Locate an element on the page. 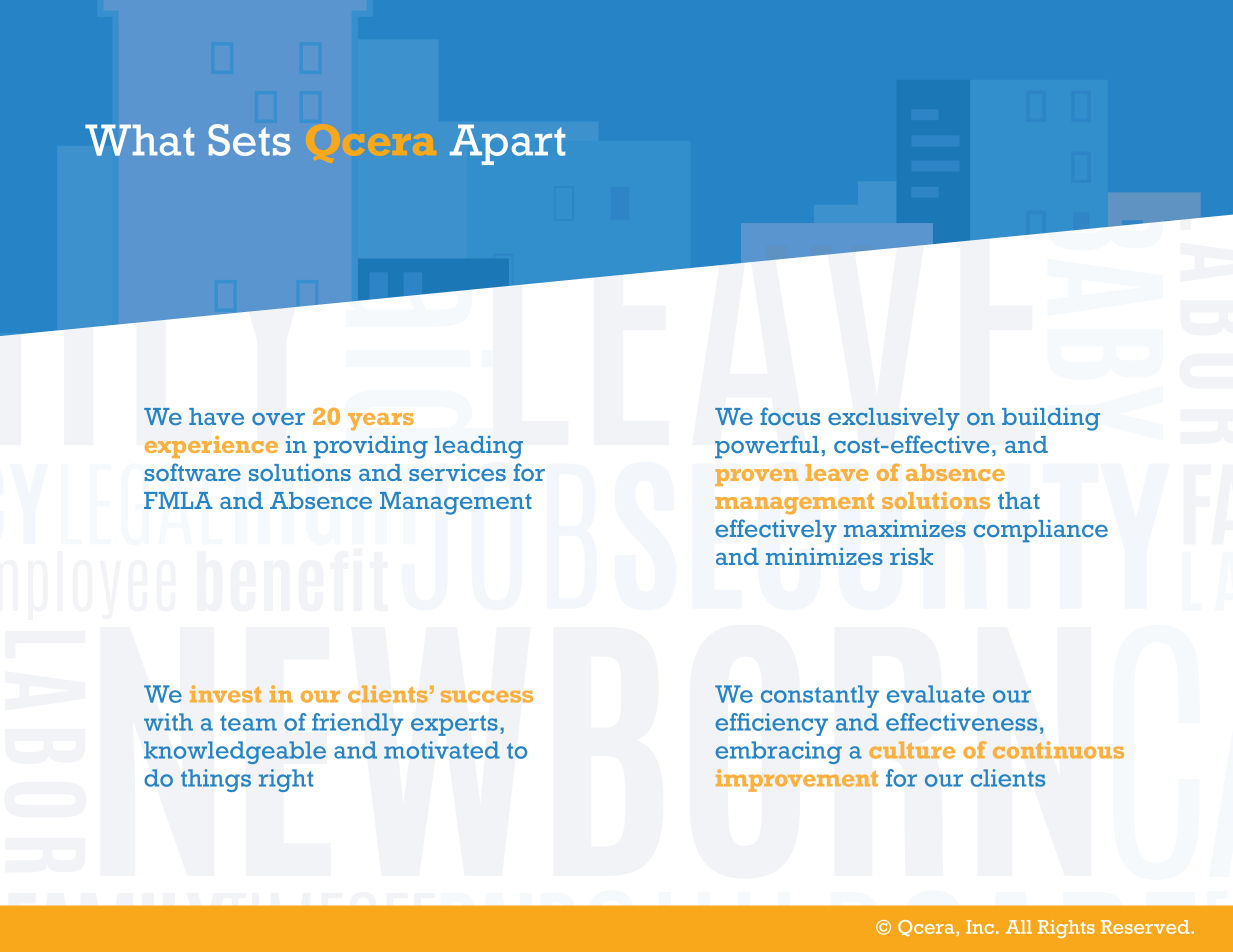 The width and height of the page is (1233, 952). have is located at coordinates (216, 416).
